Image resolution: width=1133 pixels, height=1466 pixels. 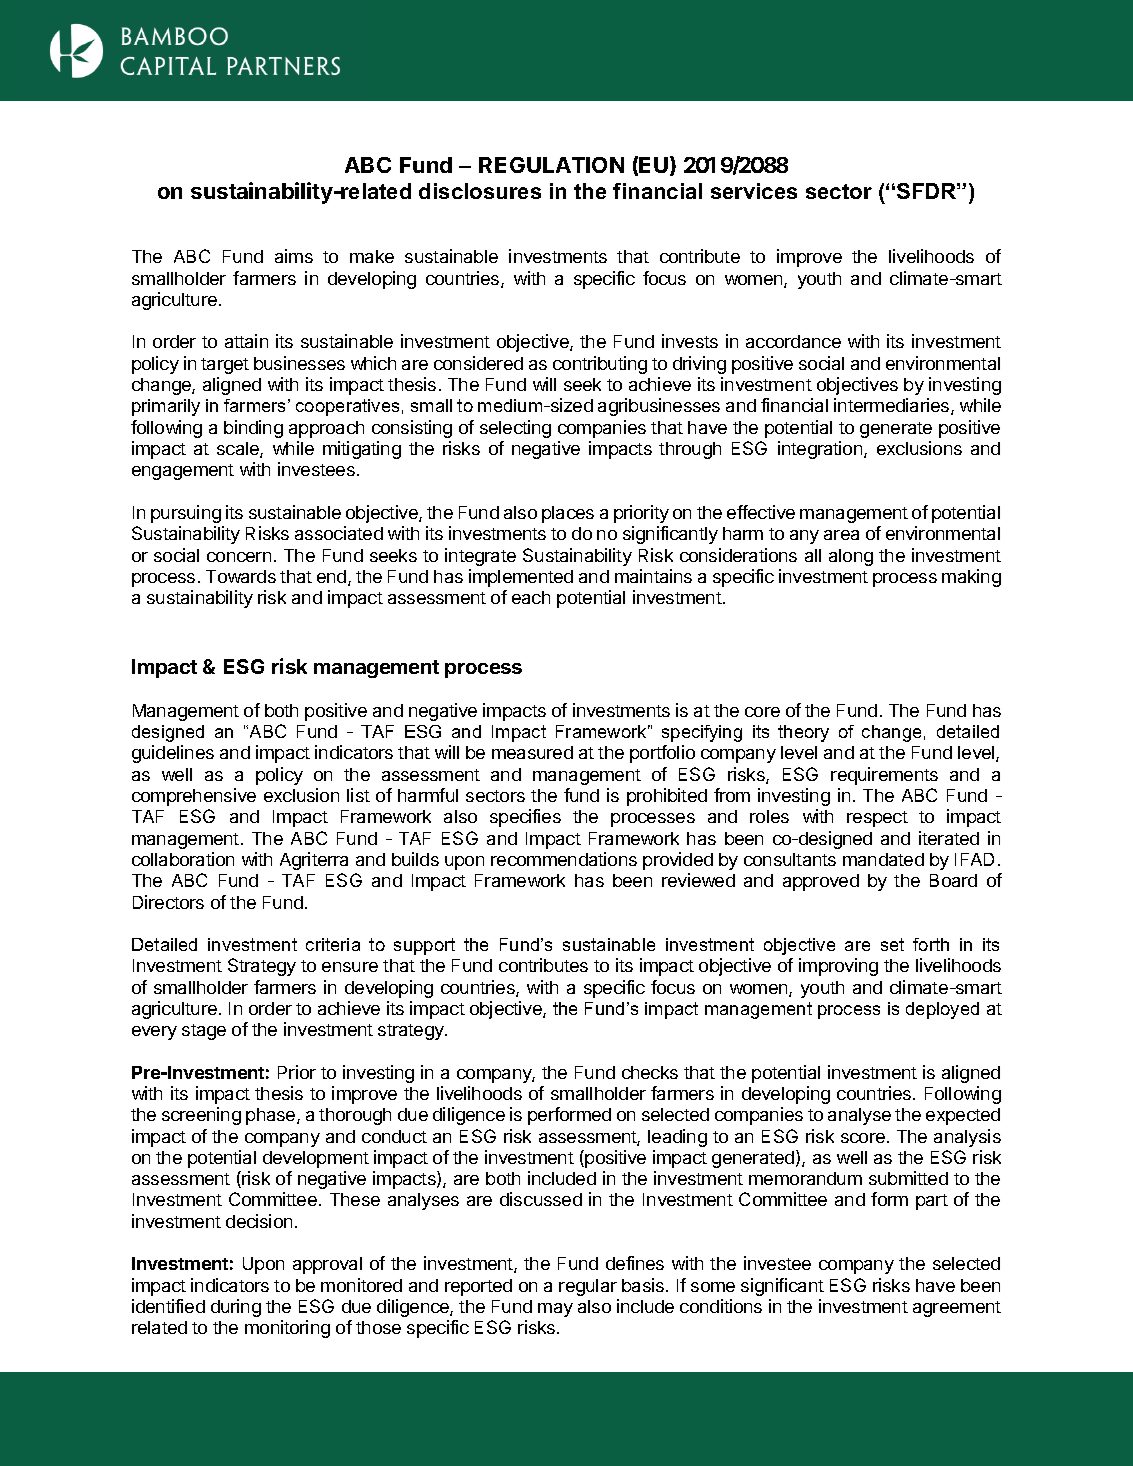 I want to click on criteria, so click(x=333, y=944).
